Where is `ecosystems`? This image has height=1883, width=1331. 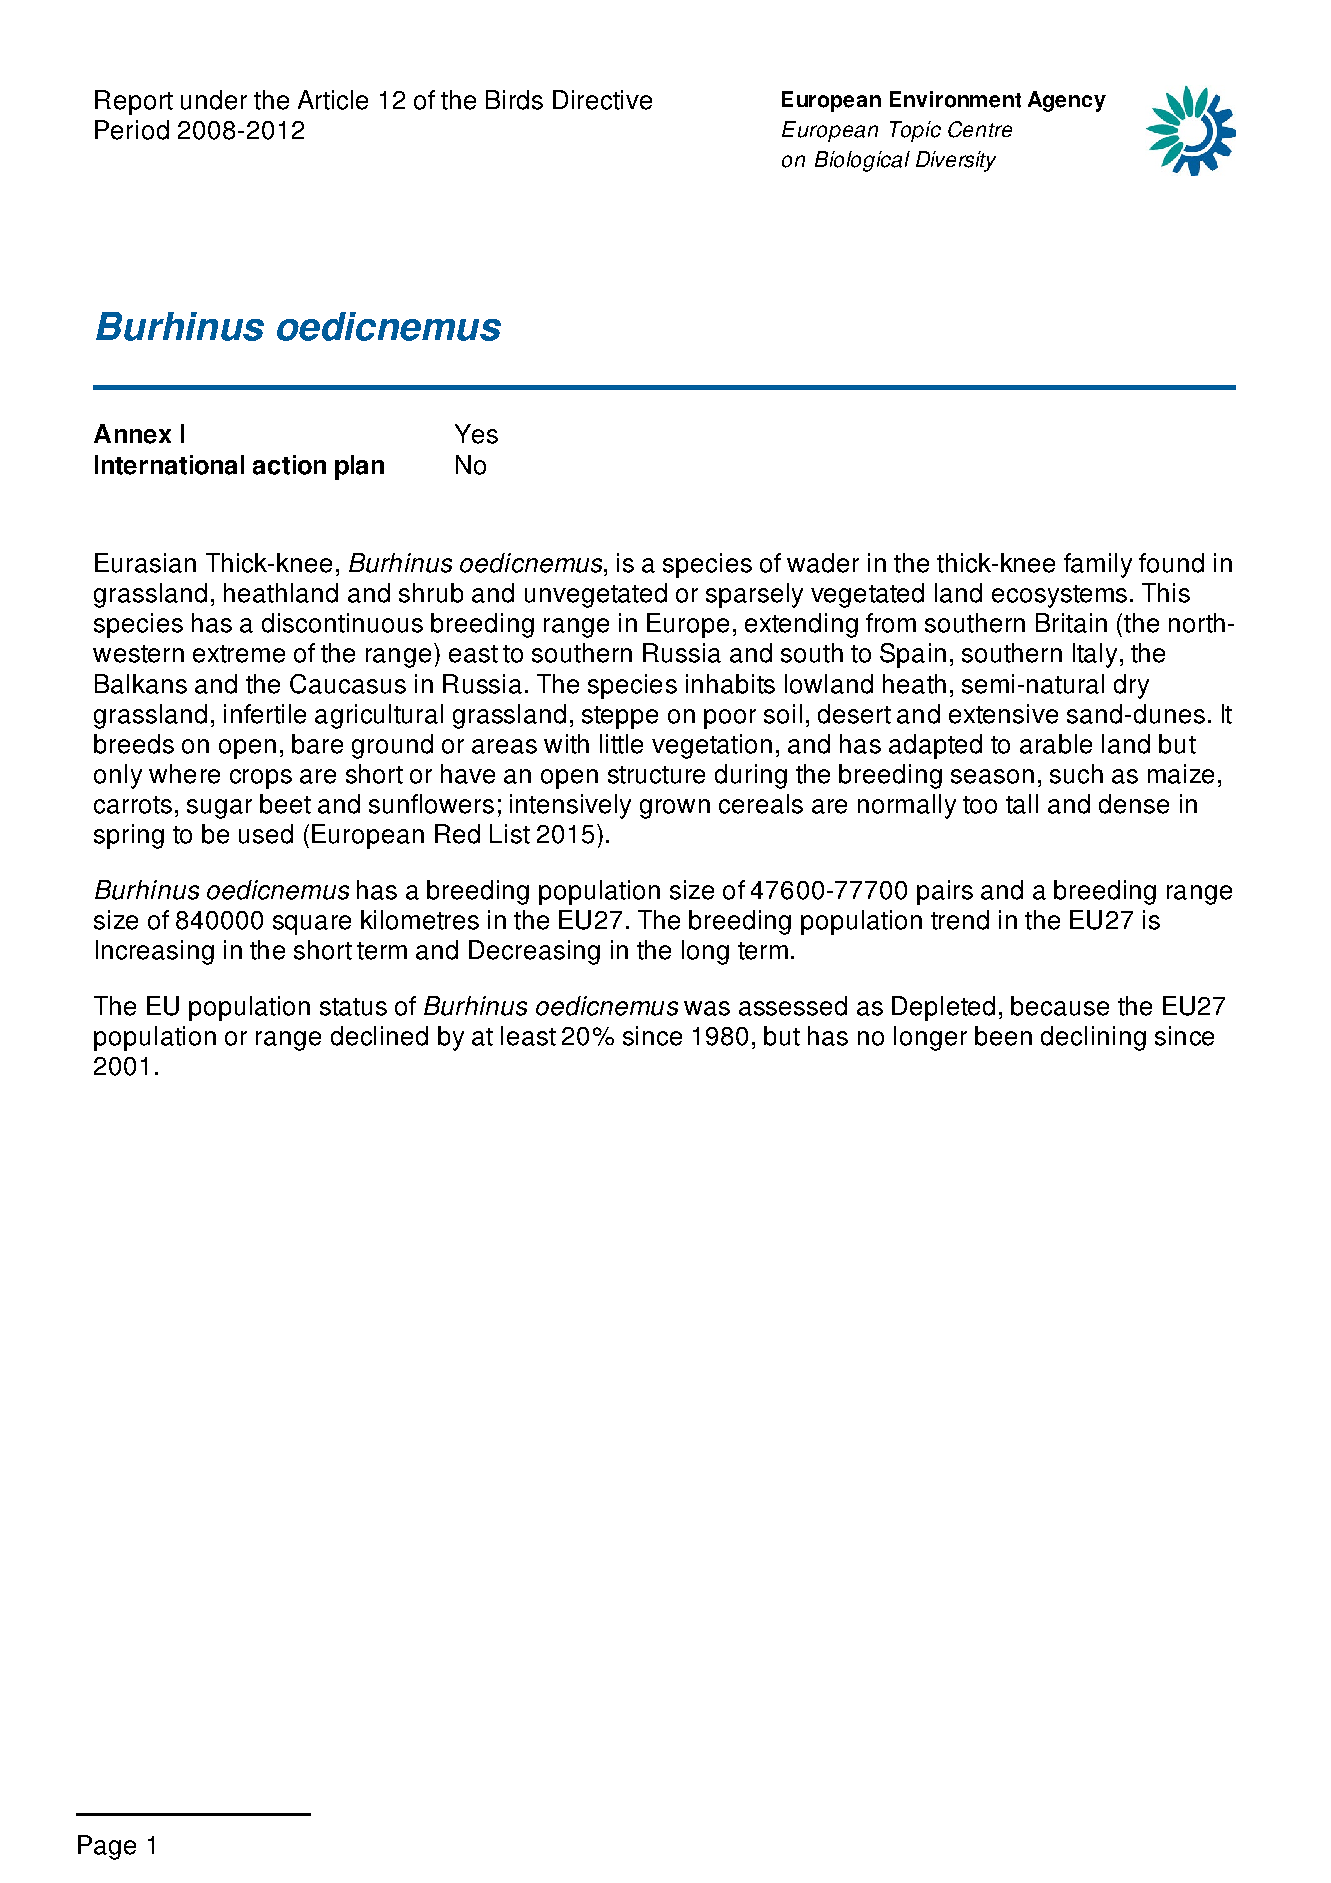
ecosystems is located at coordinates (1059, 596).
